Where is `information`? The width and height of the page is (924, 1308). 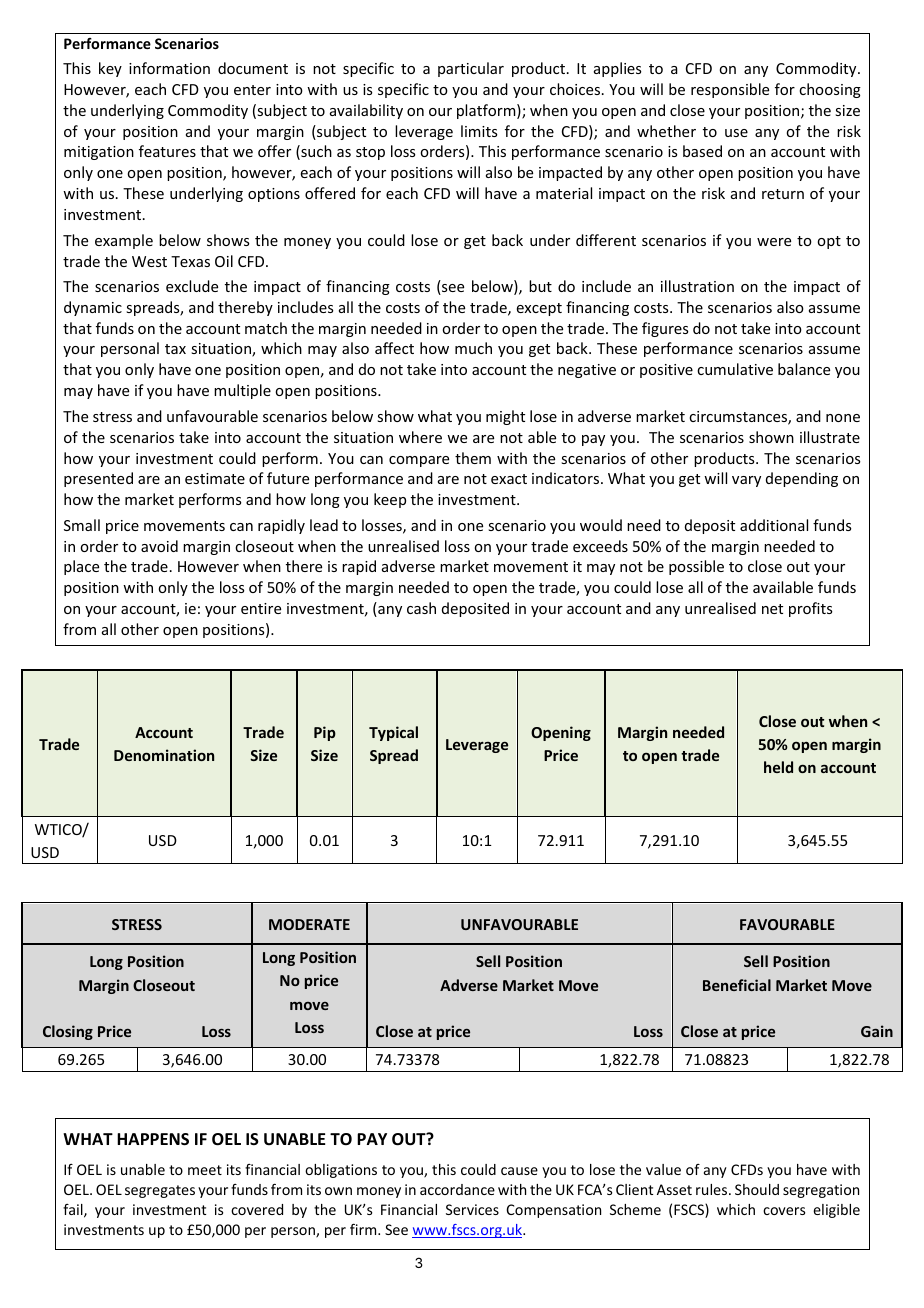
information is located at coordinates (169, 68).
